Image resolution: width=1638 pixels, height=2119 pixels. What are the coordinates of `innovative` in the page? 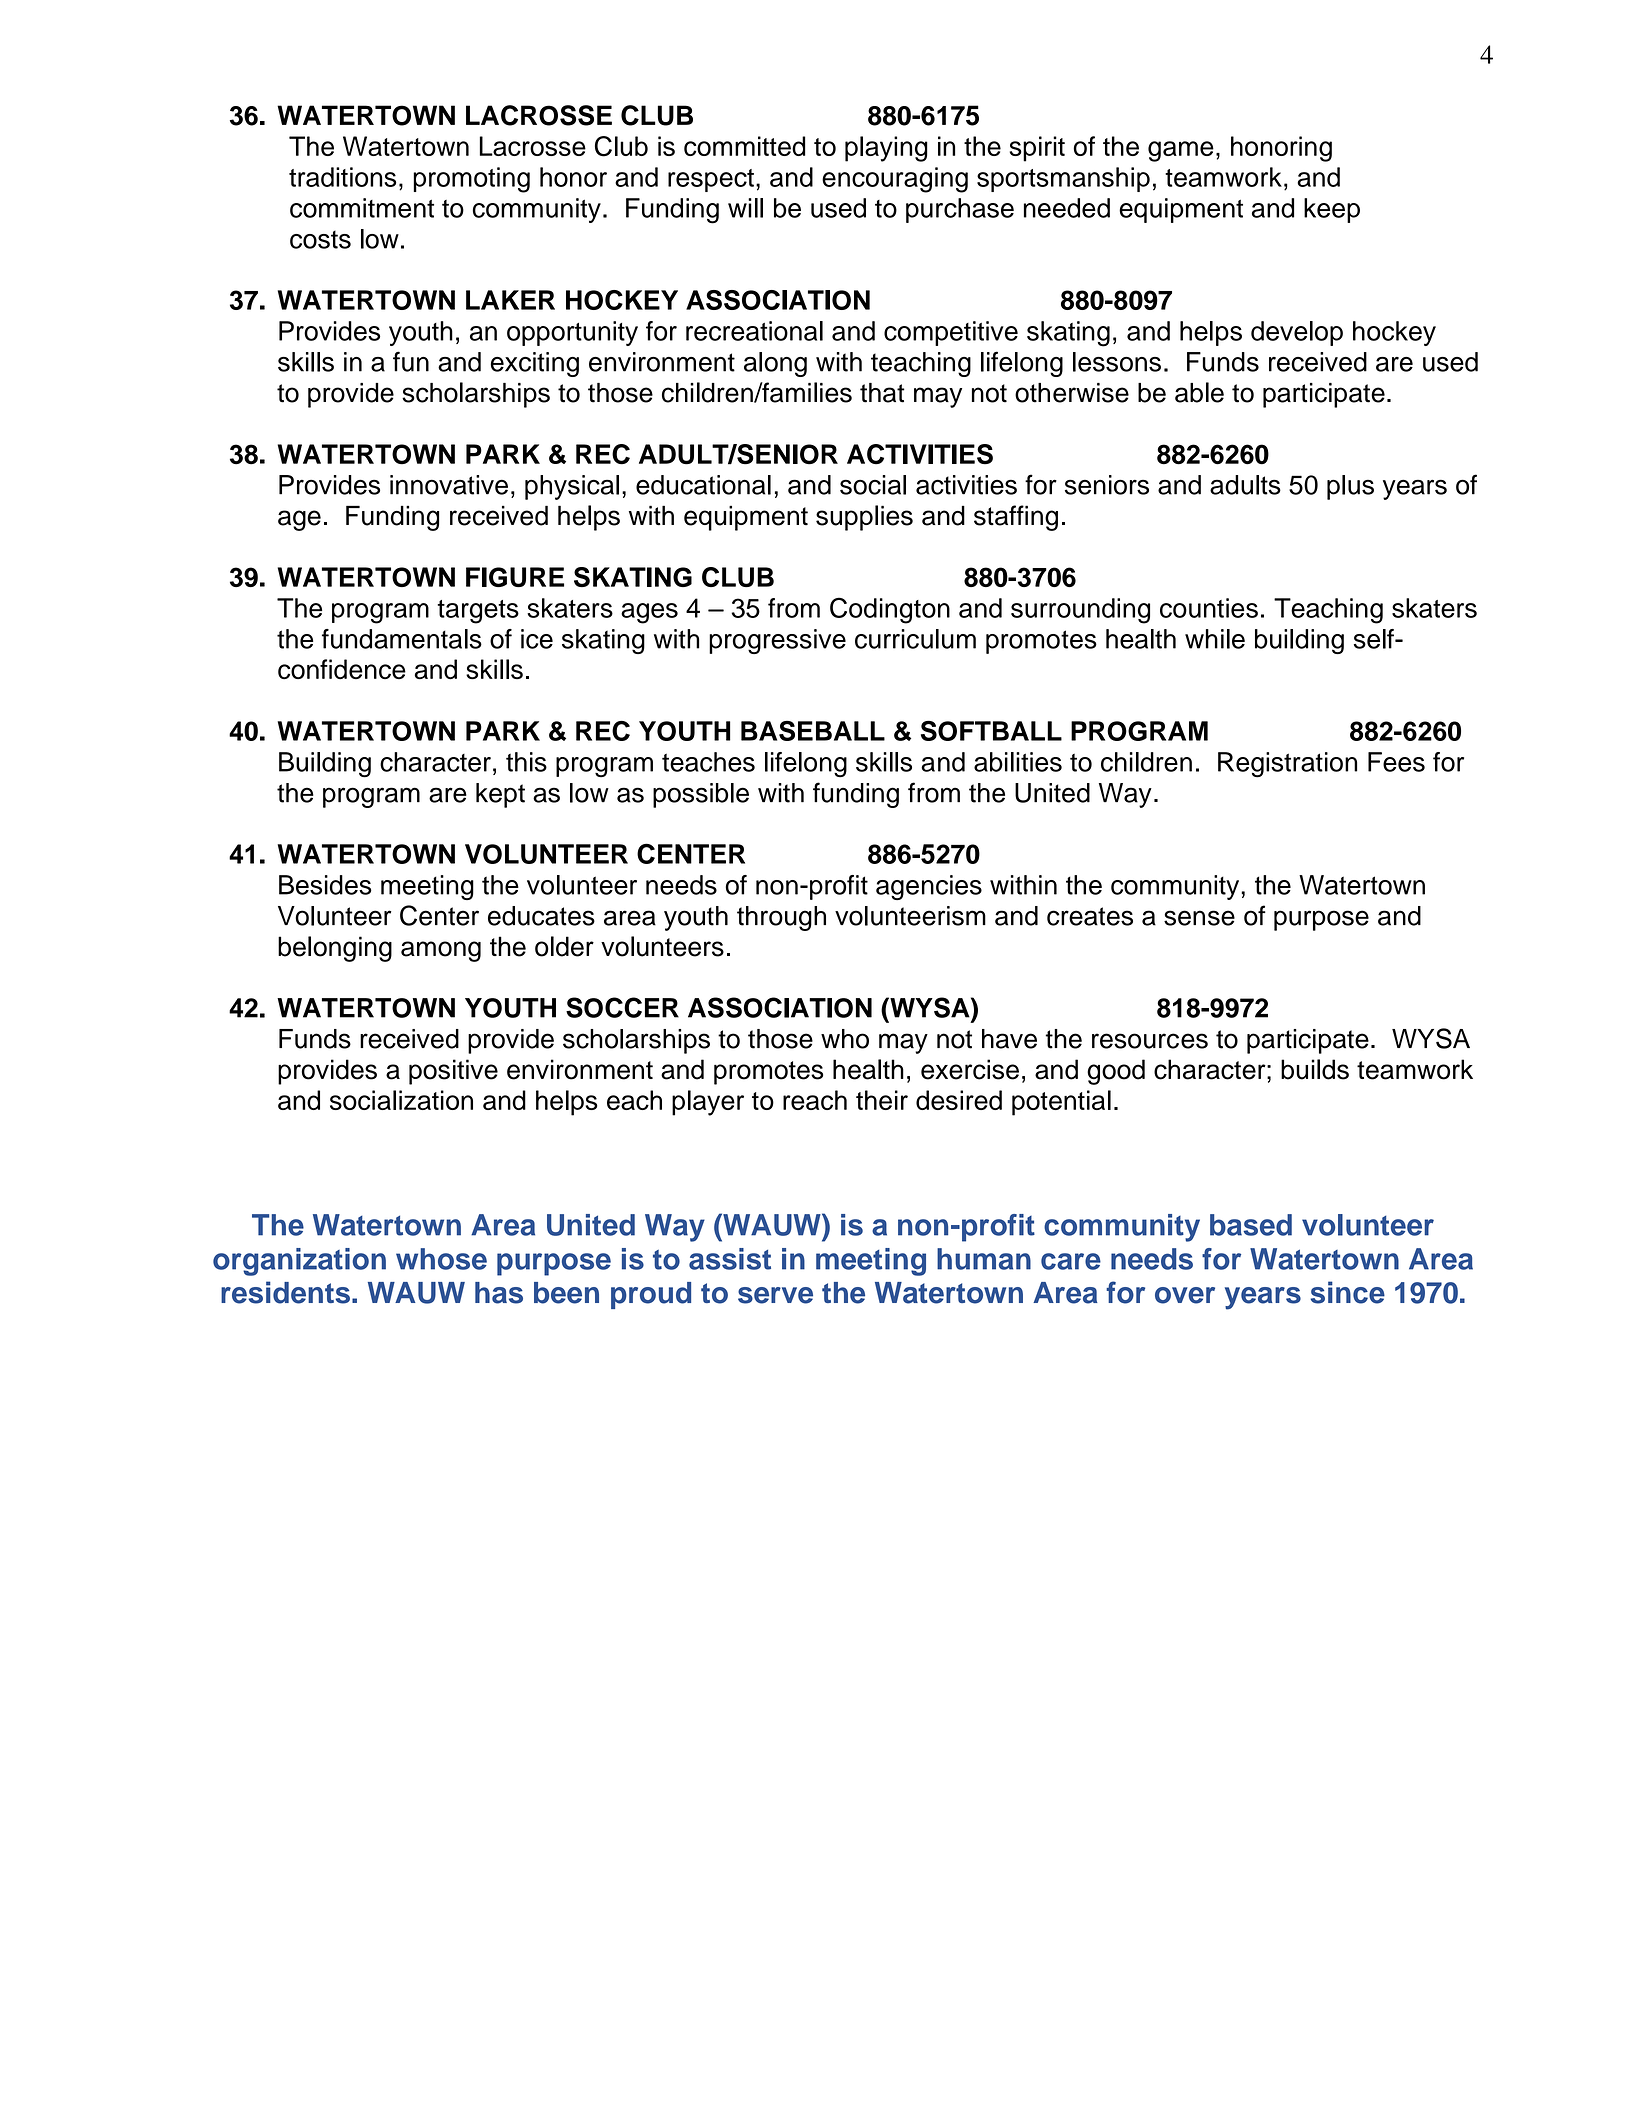 It's located at (449, 485).
